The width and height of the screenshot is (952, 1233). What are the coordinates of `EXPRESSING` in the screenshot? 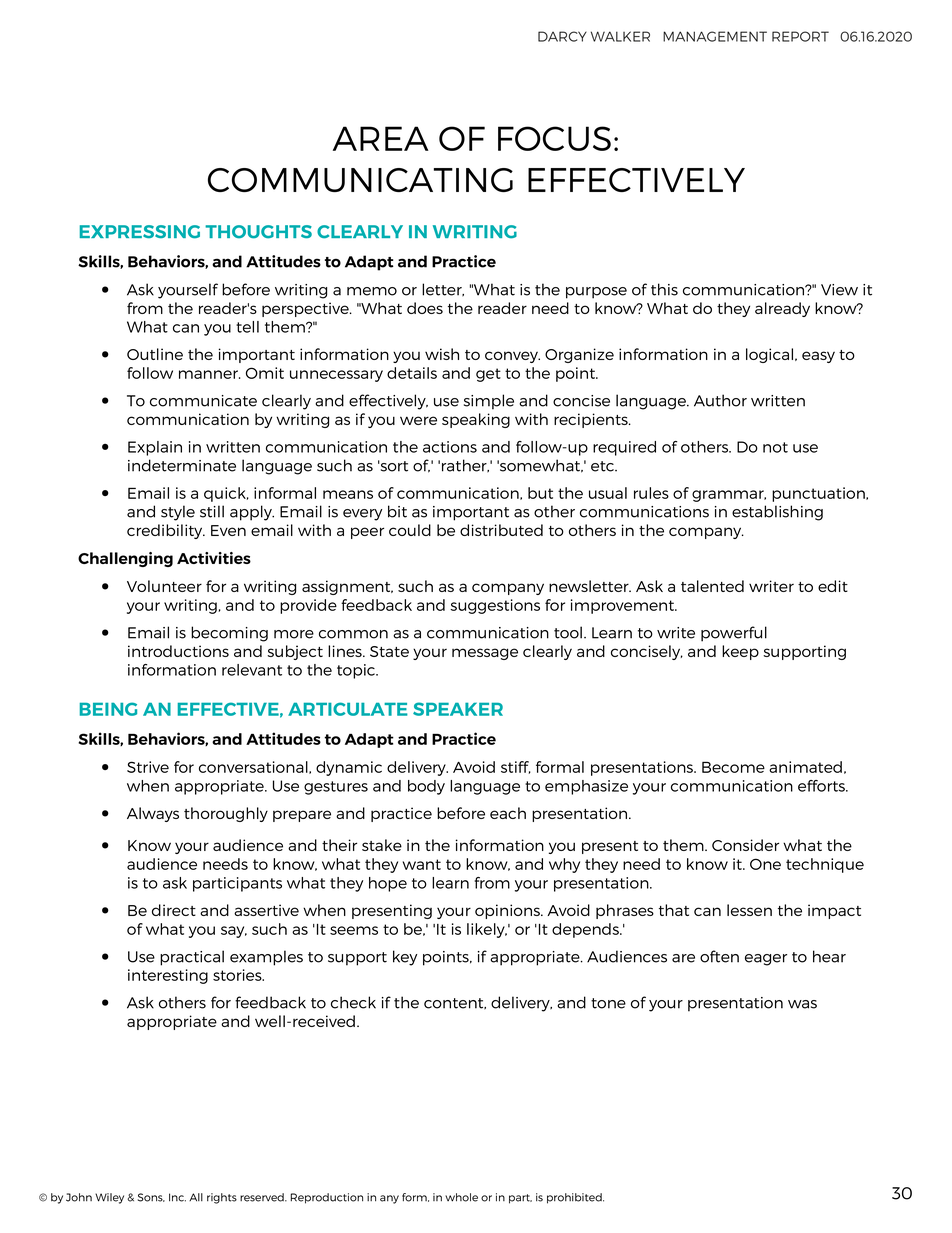 It's located at (140, 232).
